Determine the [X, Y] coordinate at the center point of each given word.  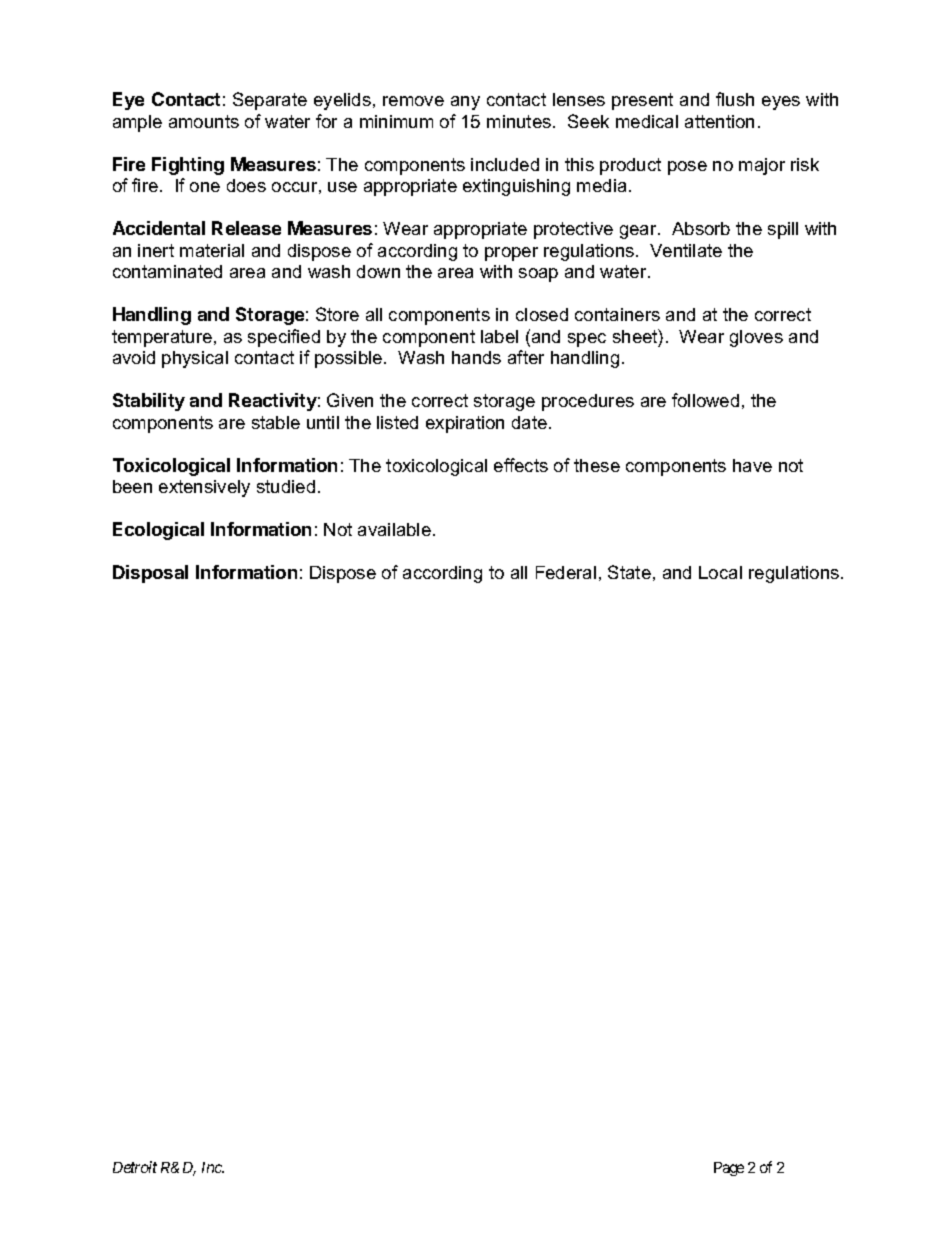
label [499, 336]
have [752, 465]
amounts [204, 121]
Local [720, 572]
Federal [566, 572]
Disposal [150, 574]
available [394, 529]
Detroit [135, 1167]
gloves [756, 338]
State [629, 572]
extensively [204, 488]
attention [719, 121]
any [465, 103]
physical [195, 359]
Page [729, 1169]
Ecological [158, 531]
